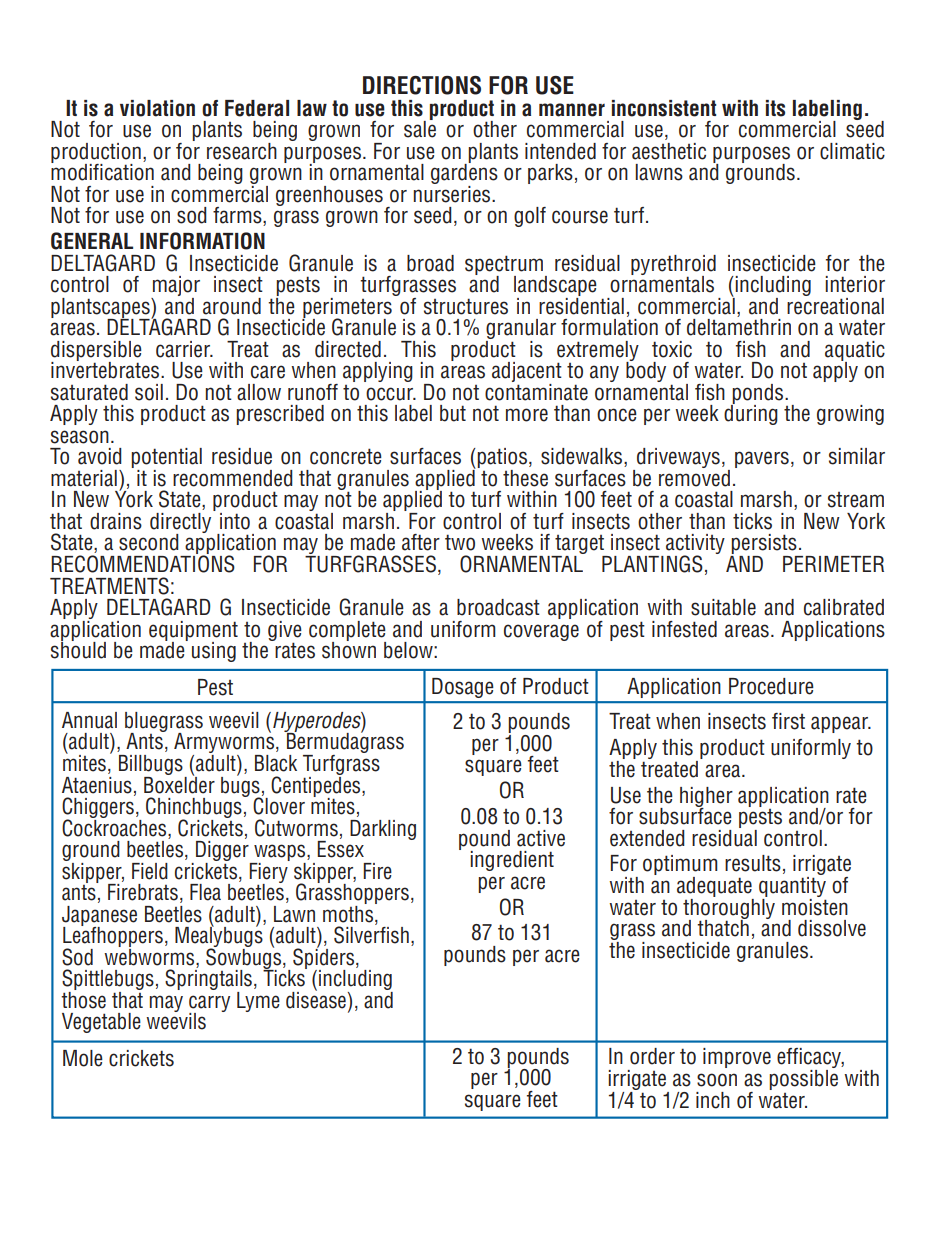 This screenshot has height=1233, width=952. Describe the element at coordinates (739, 326) in the screenshot. I see `DELTAMETHRIN` at that location.
